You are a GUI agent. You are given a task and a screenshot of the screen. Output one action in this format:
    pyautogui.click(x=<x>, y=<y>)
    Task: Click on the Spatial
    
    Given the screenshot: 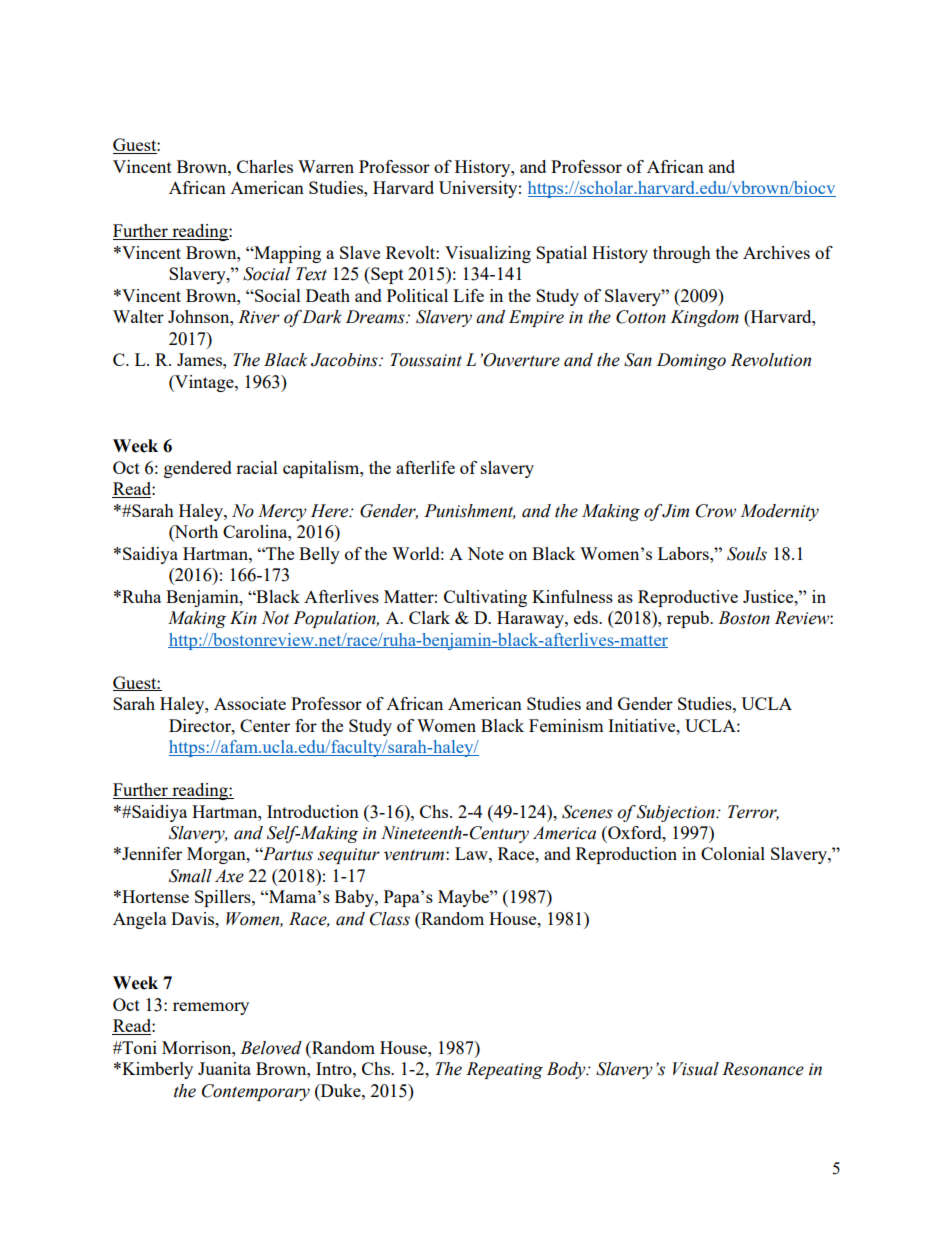 What is the action you would take?
    pyautogui.click(x=561, y=254)
